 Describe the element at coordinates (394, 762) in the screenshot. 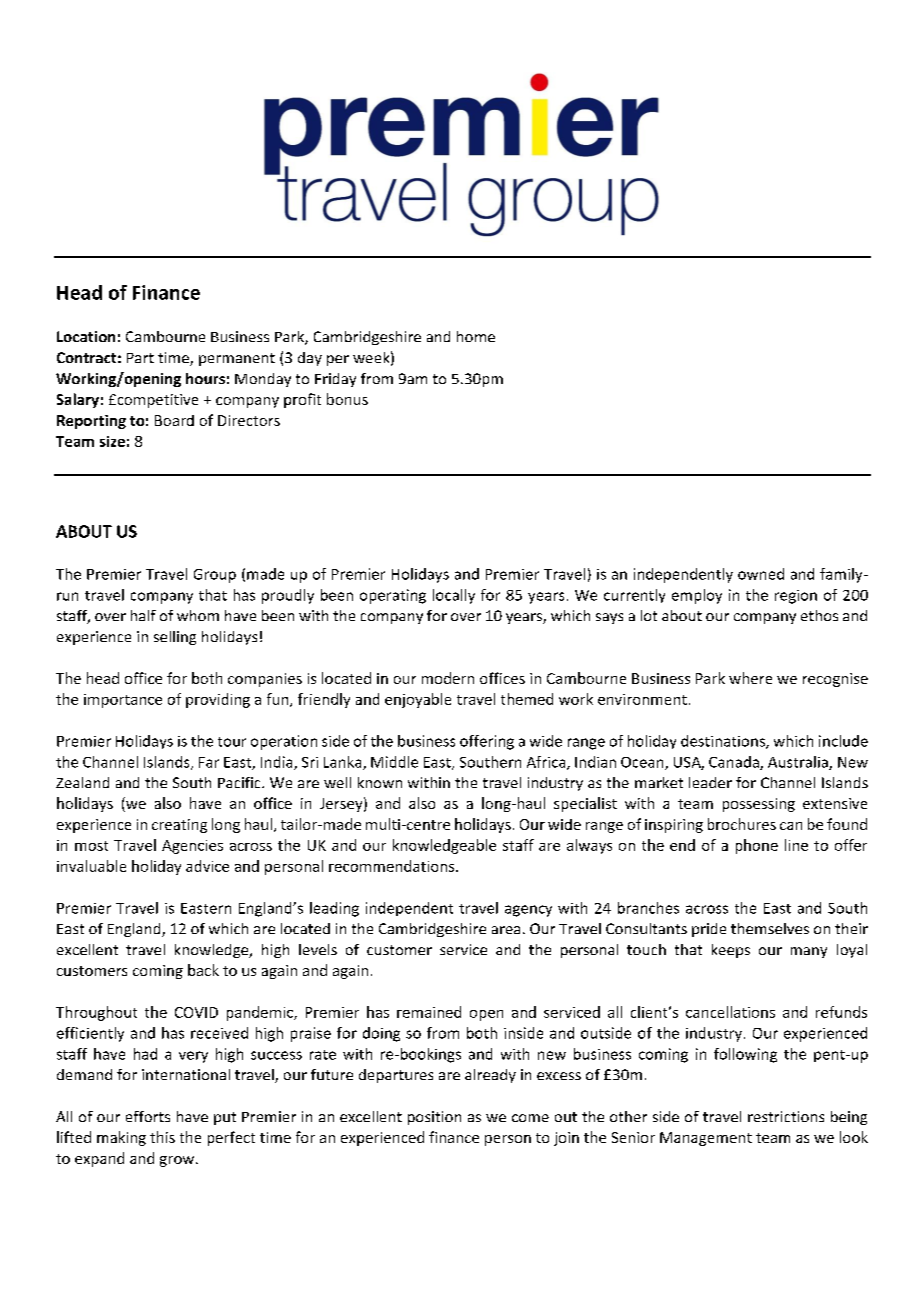

I see `Middle` at that location.
